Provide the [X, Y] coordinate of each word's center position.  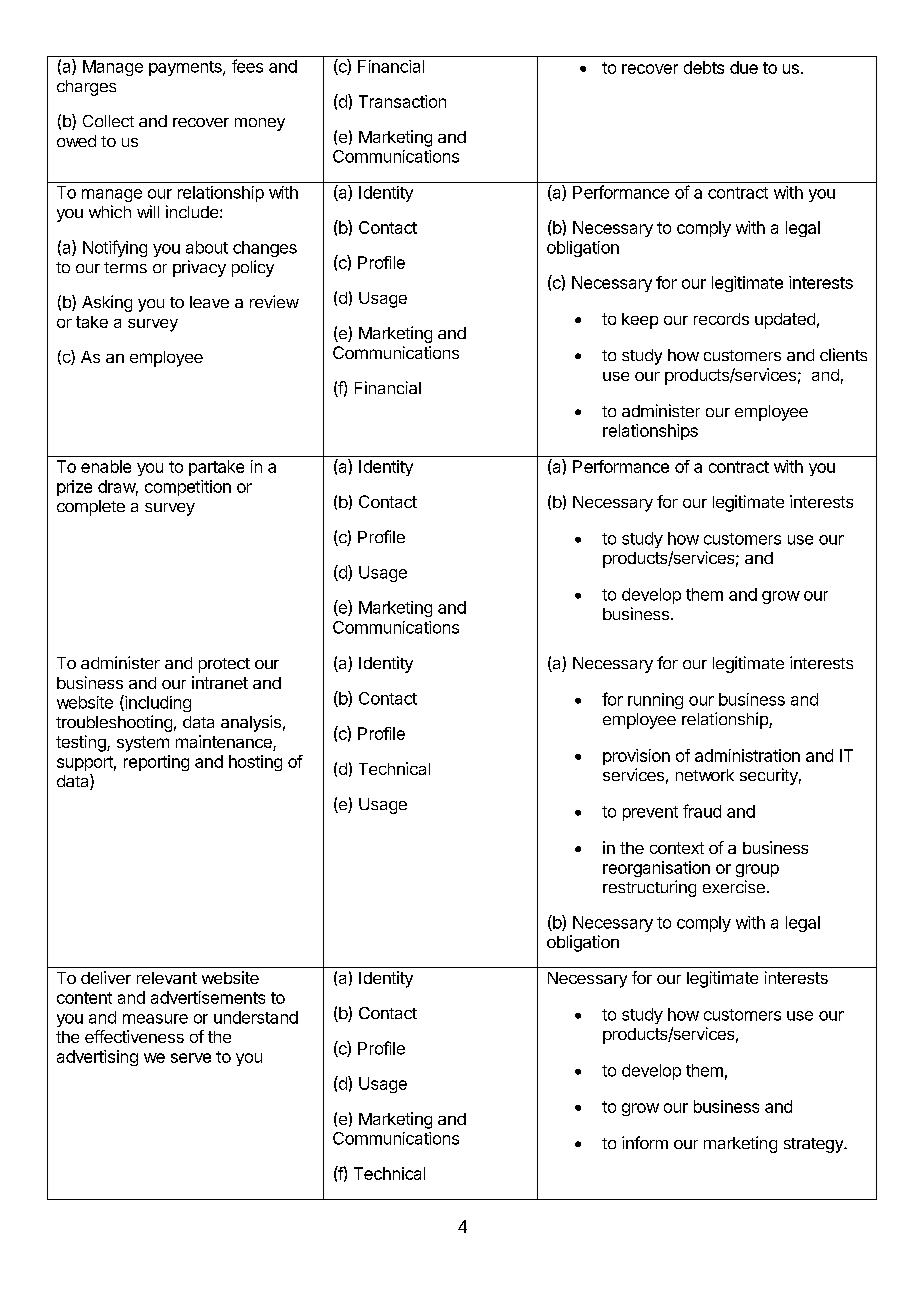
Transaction [402, 101]
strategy [814, 1145]
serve [191, 1058]
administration [747, 755]
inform [645, 1142]
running [655, 701]
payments [186, 68]
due [744, 67]
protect [224, 665]
